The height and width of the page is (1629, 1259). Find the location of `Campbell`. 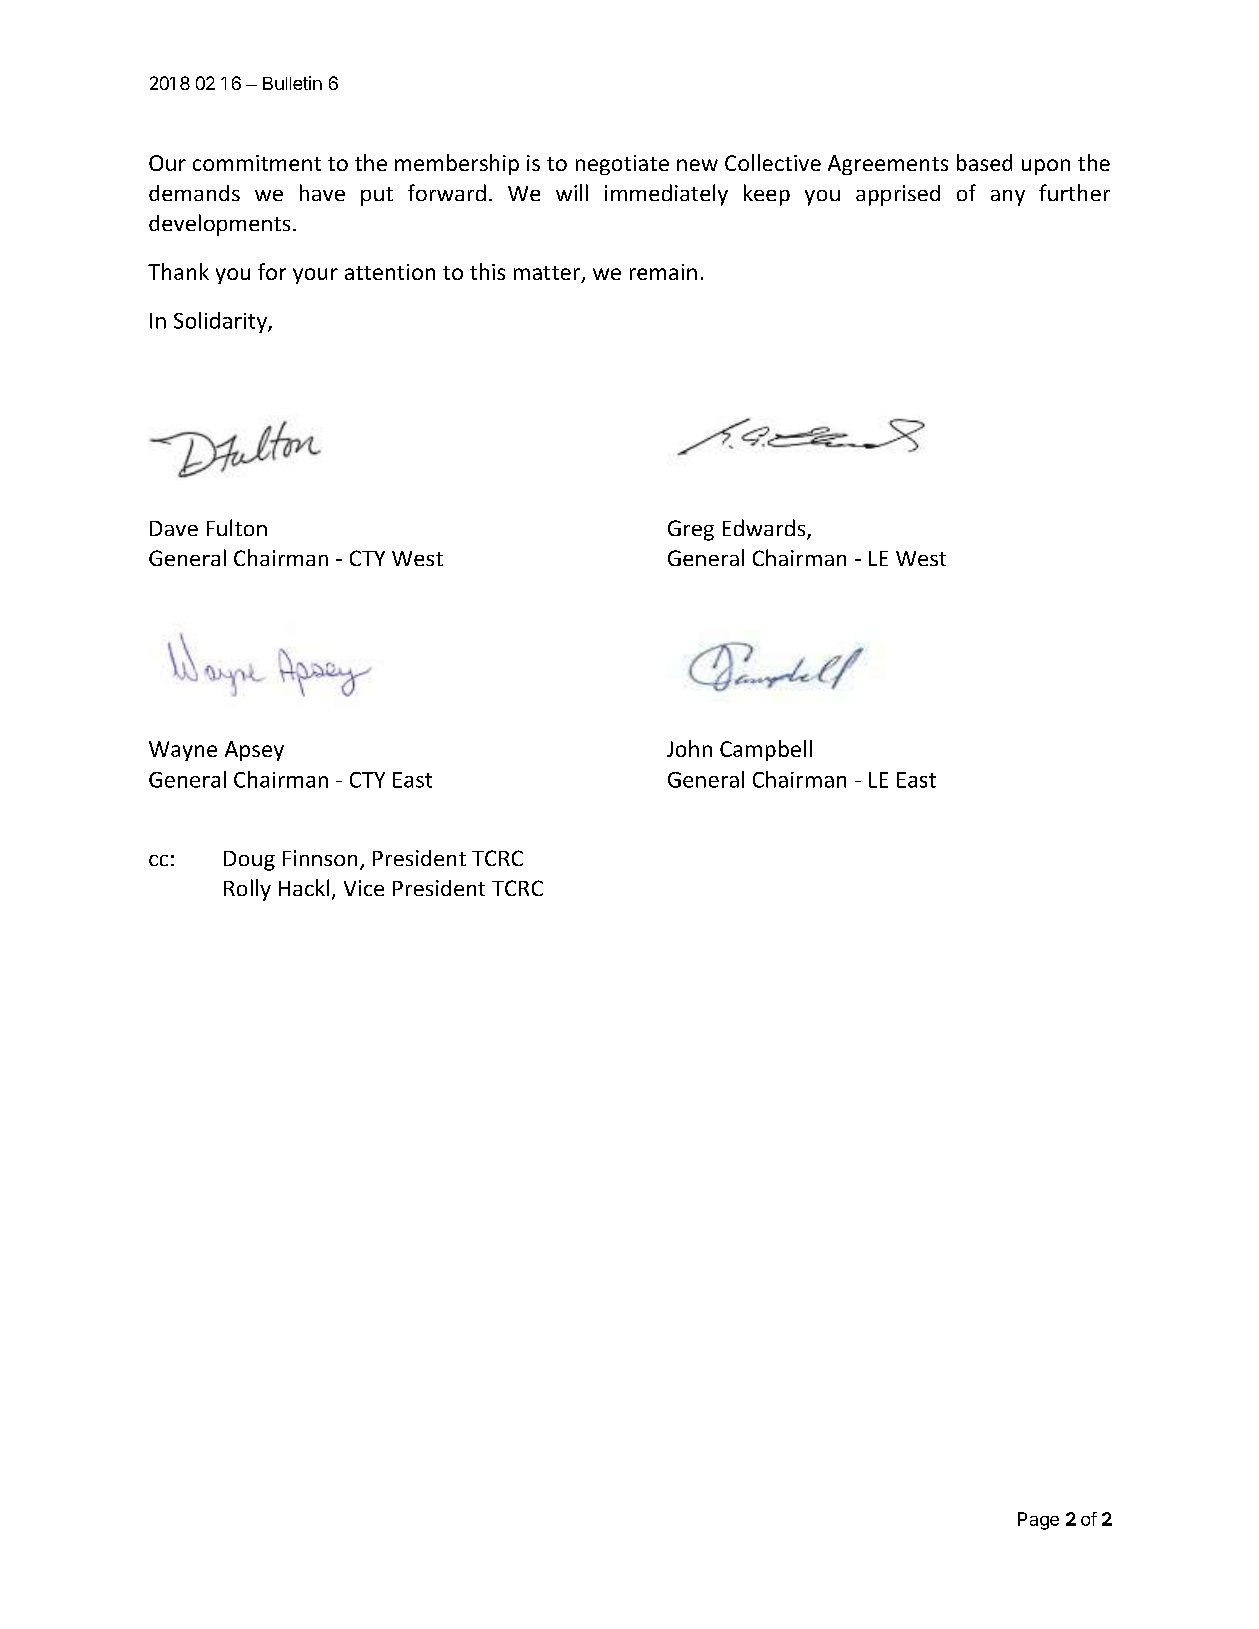

Campbell is located at coordinates (766, 750).
